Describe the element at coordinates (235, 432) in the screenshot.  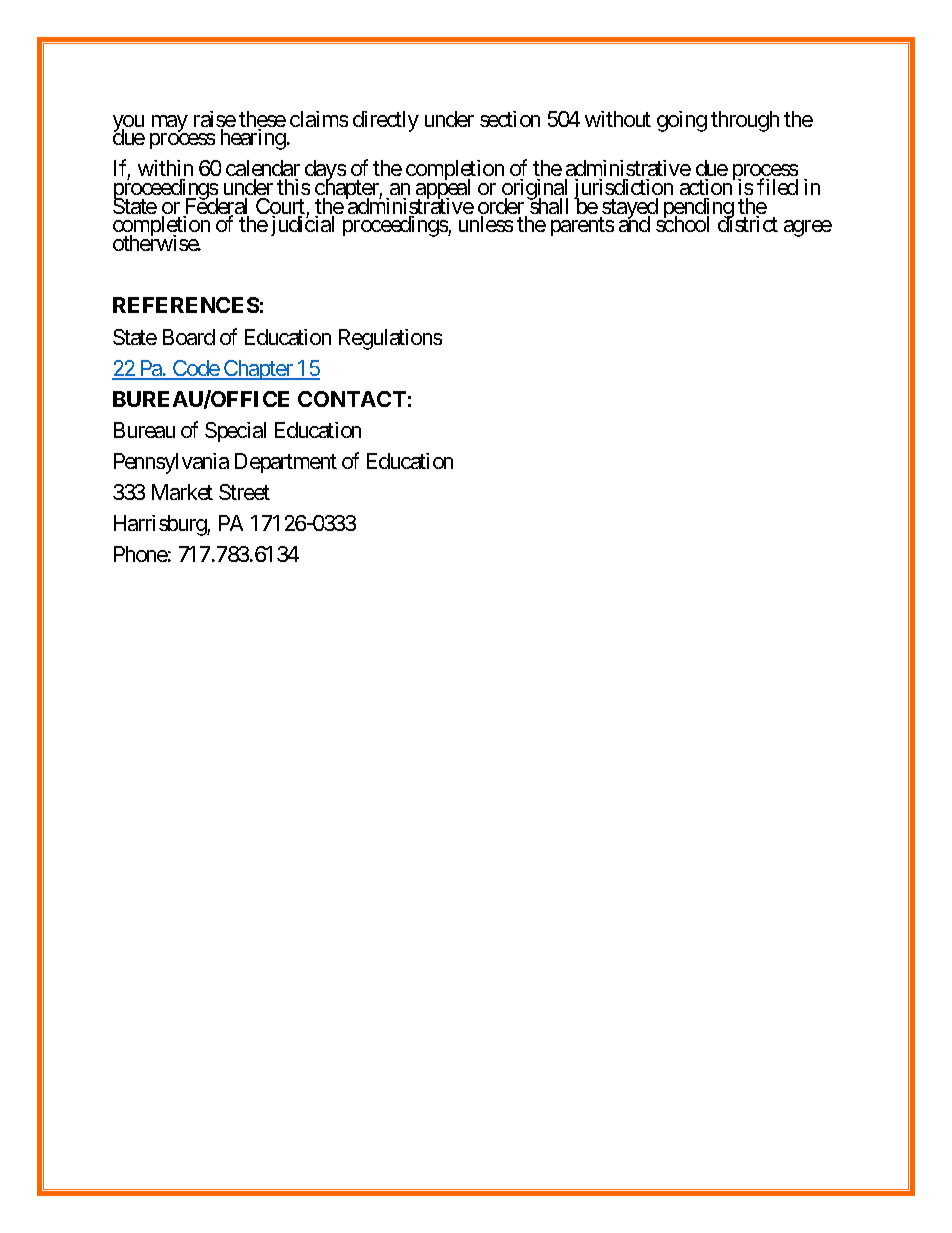
I see `Special` at that location.
